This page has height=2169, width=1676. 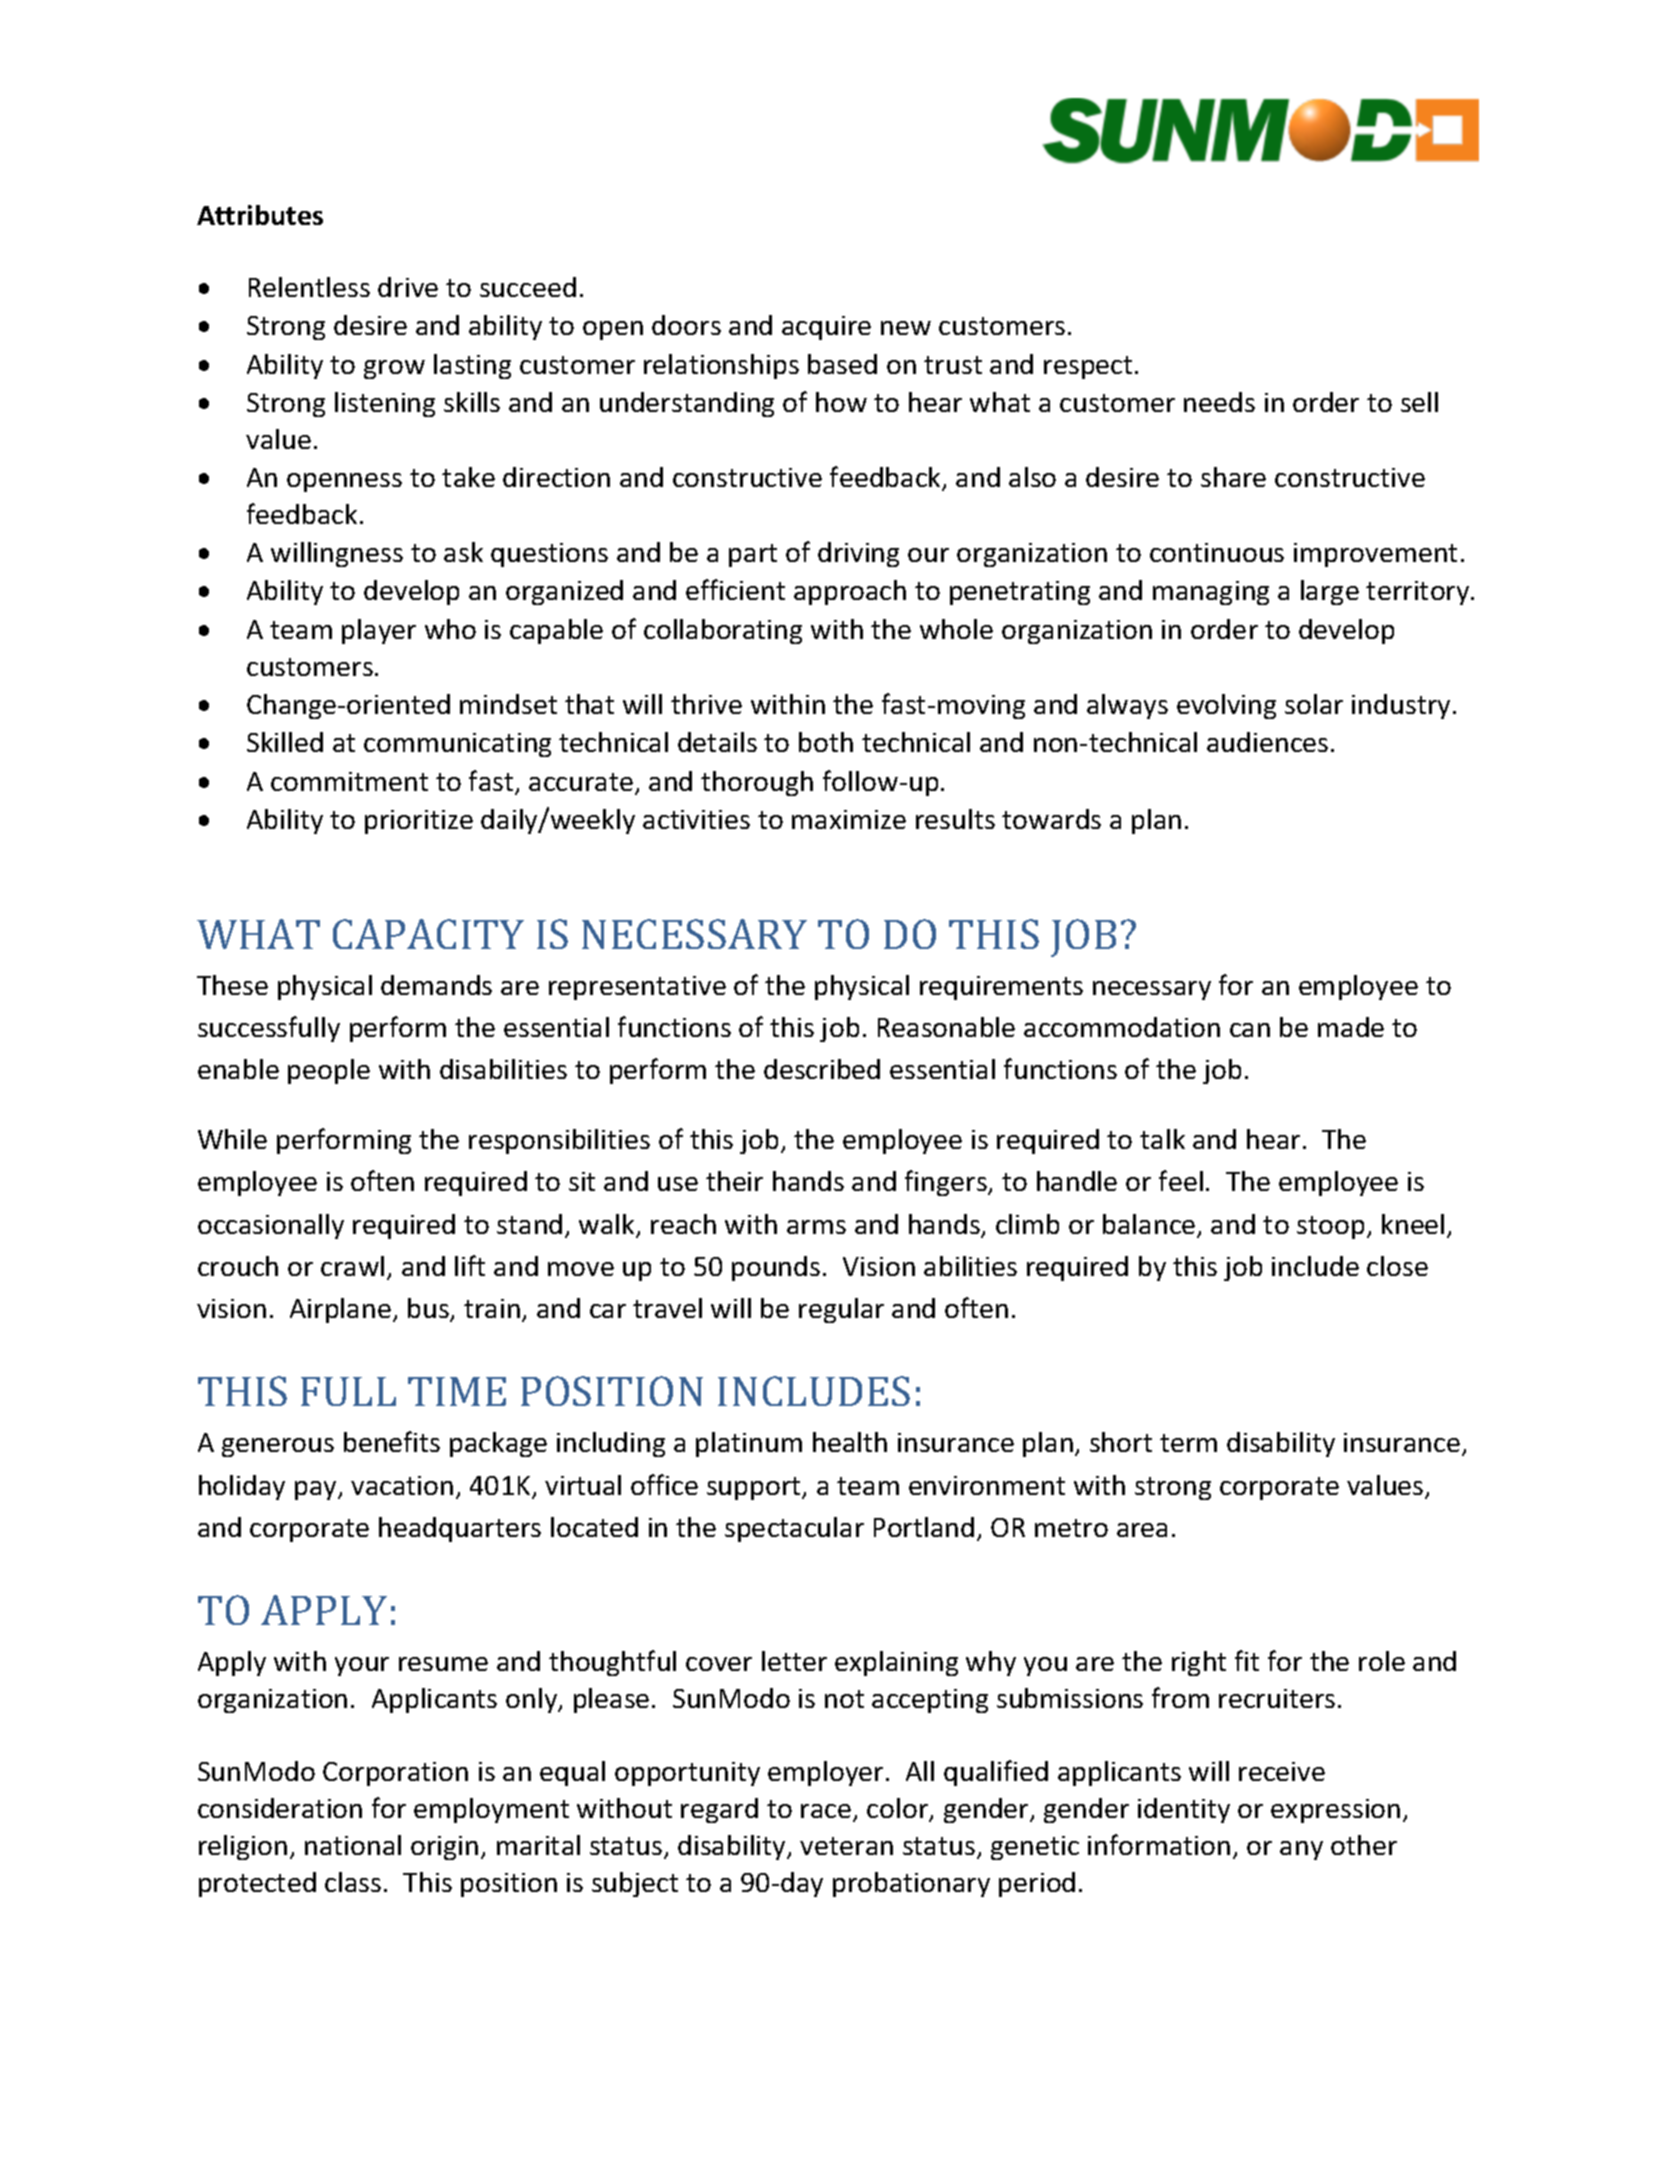 I want to click on people, so click(x=329, y=1071).
